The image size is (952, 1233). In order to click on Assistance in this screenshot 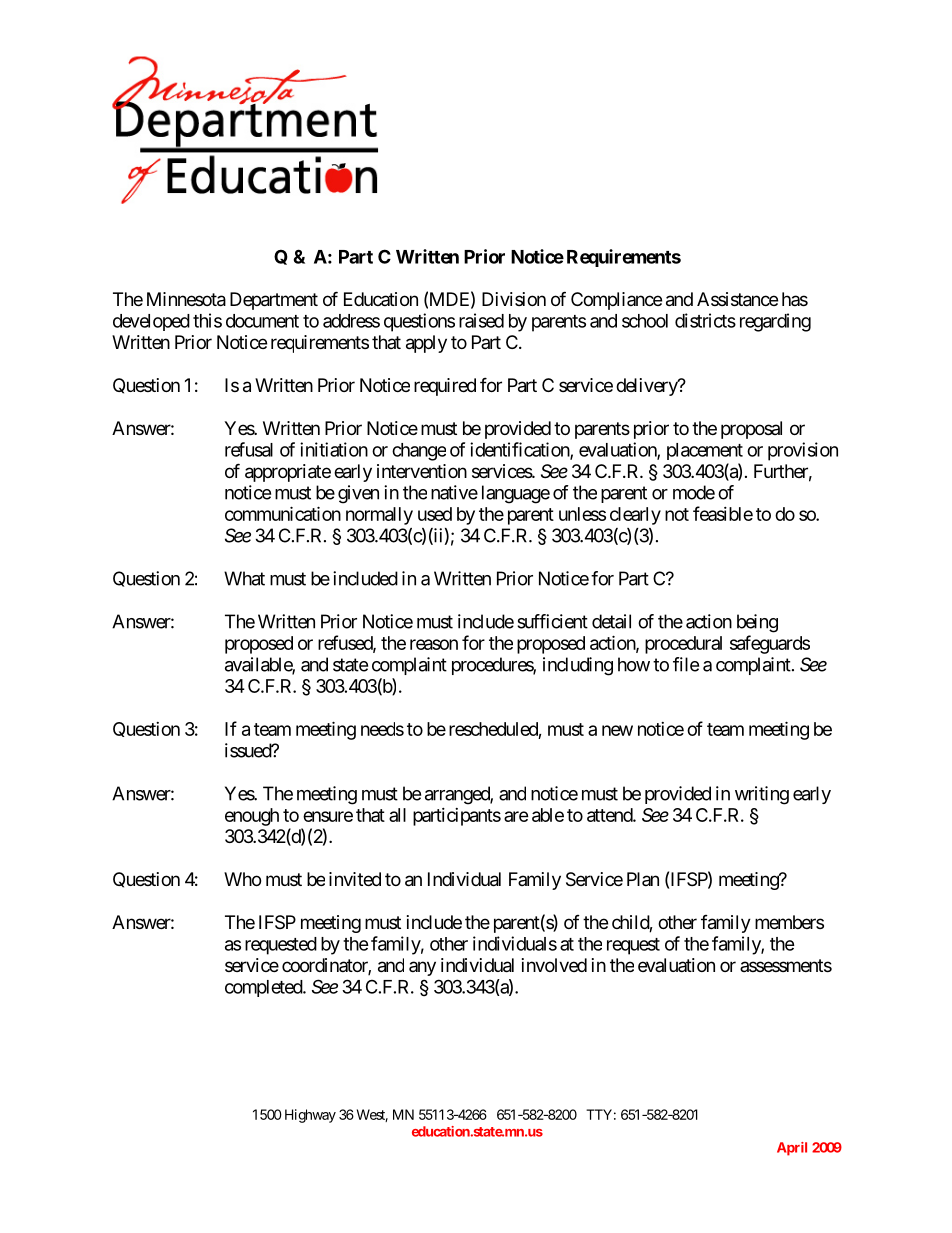, I will do `click(737, 299)`.
